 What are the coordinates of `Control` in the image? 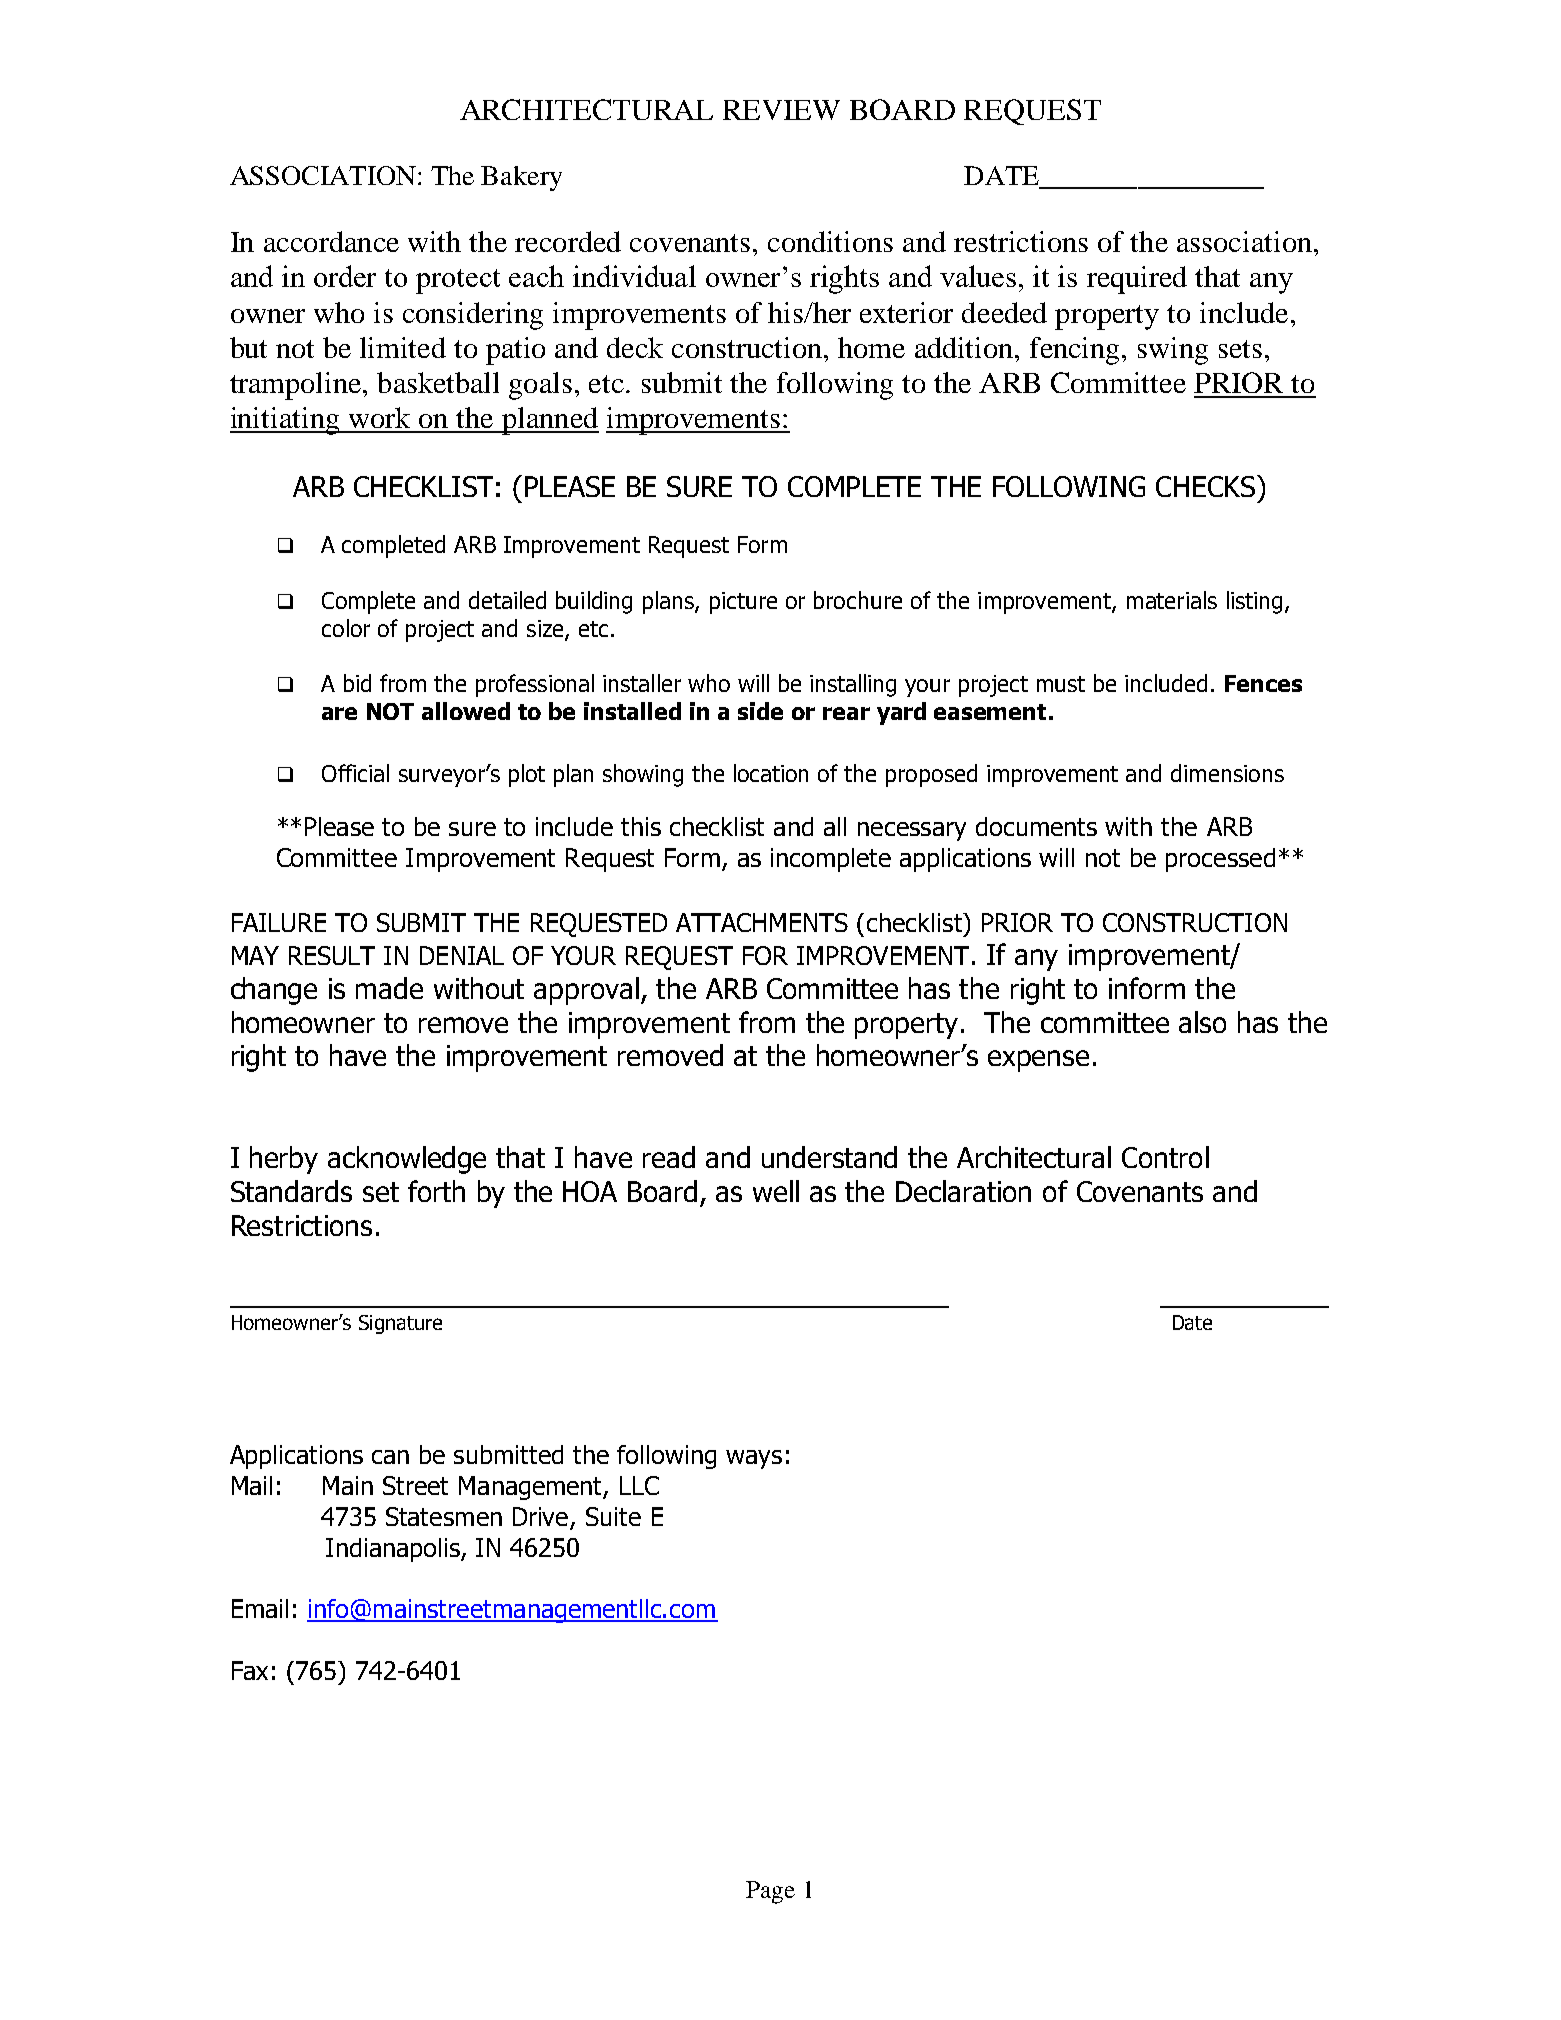 It's located at (1165, 1157).
